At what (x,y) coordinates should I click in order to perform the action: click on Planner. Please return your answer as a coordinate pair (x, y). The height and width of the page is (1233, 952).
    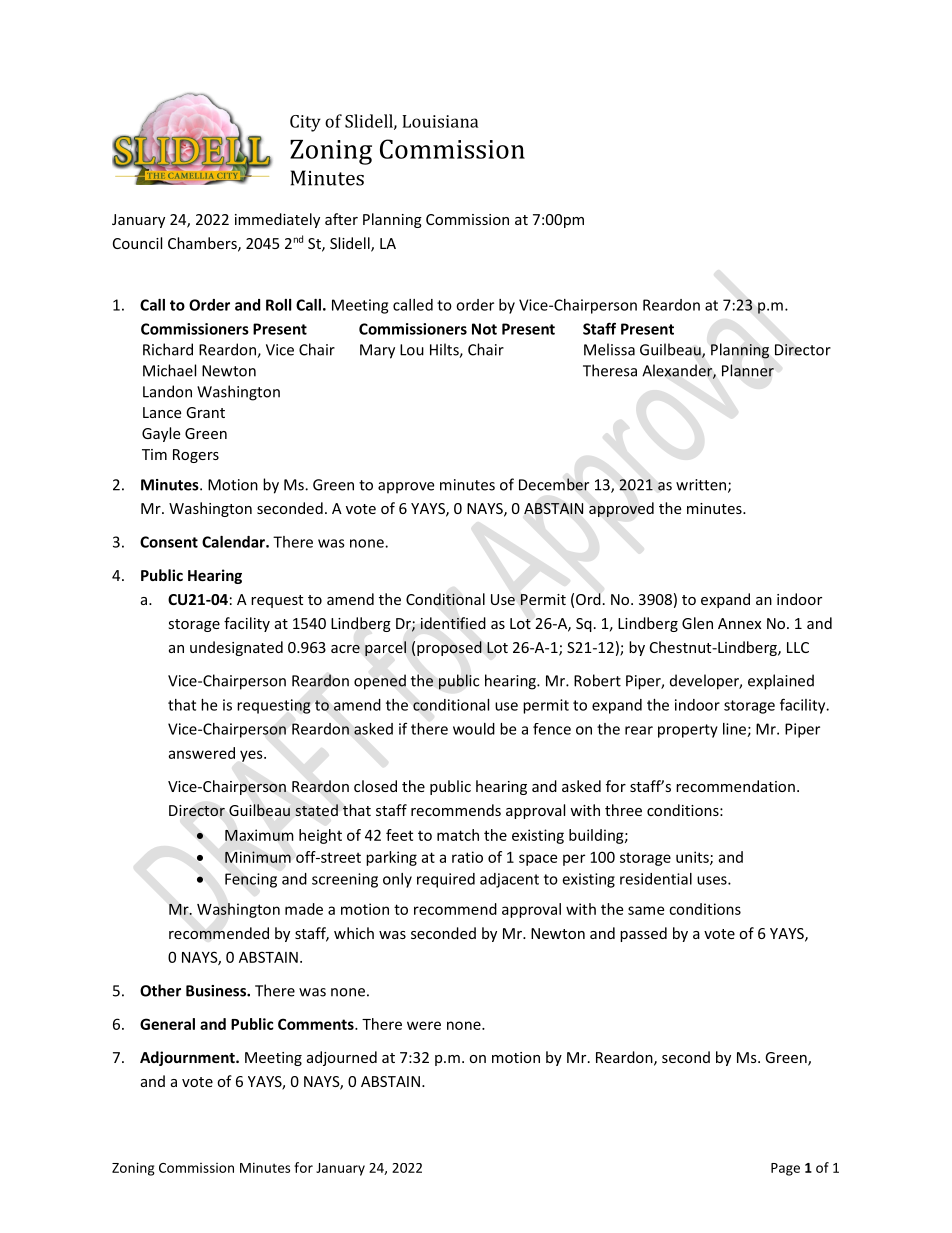
    Looking at the image, I should click on (748, 370).
